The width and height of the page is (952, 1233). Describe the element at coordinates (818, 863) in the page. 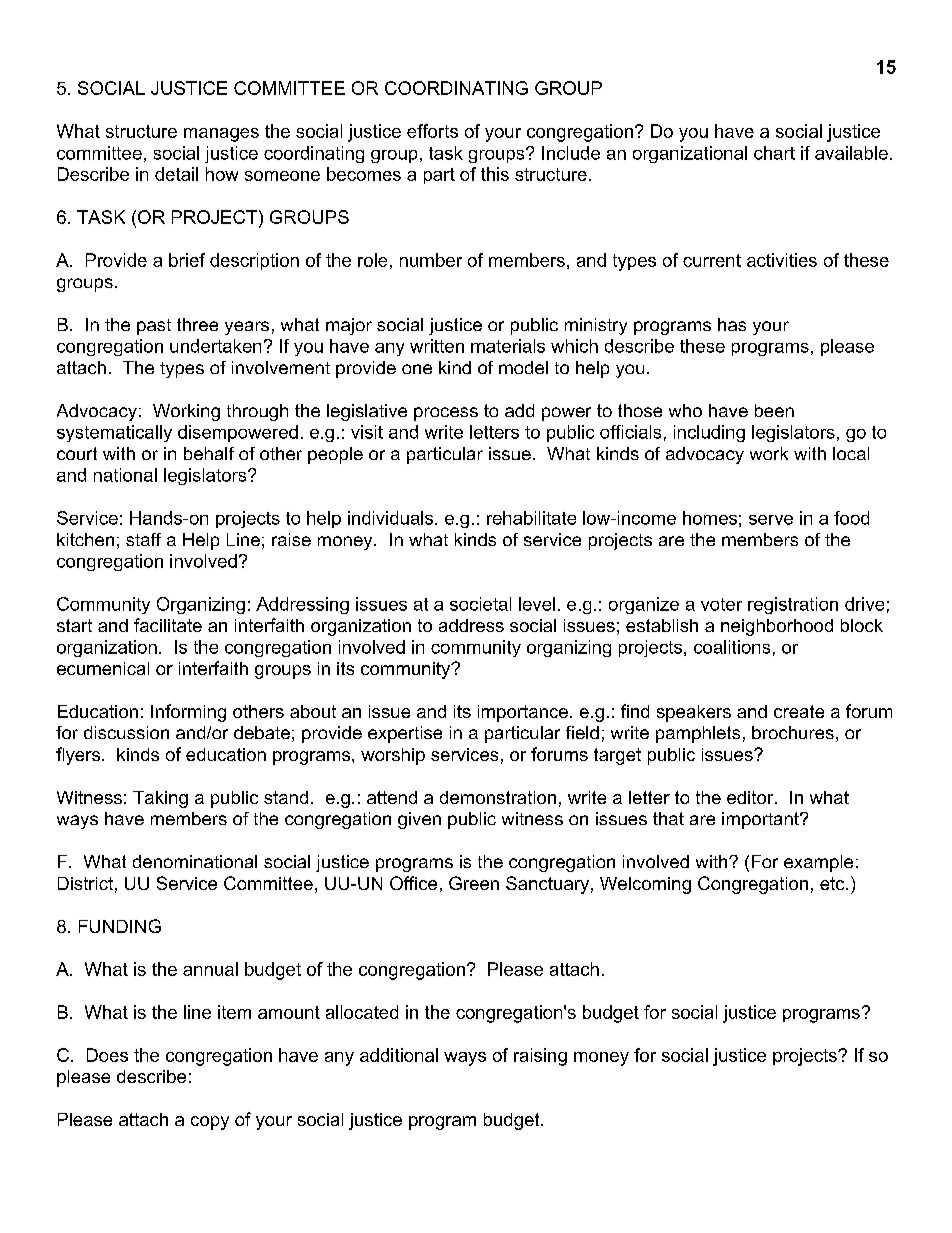

I see `example` at that location.
